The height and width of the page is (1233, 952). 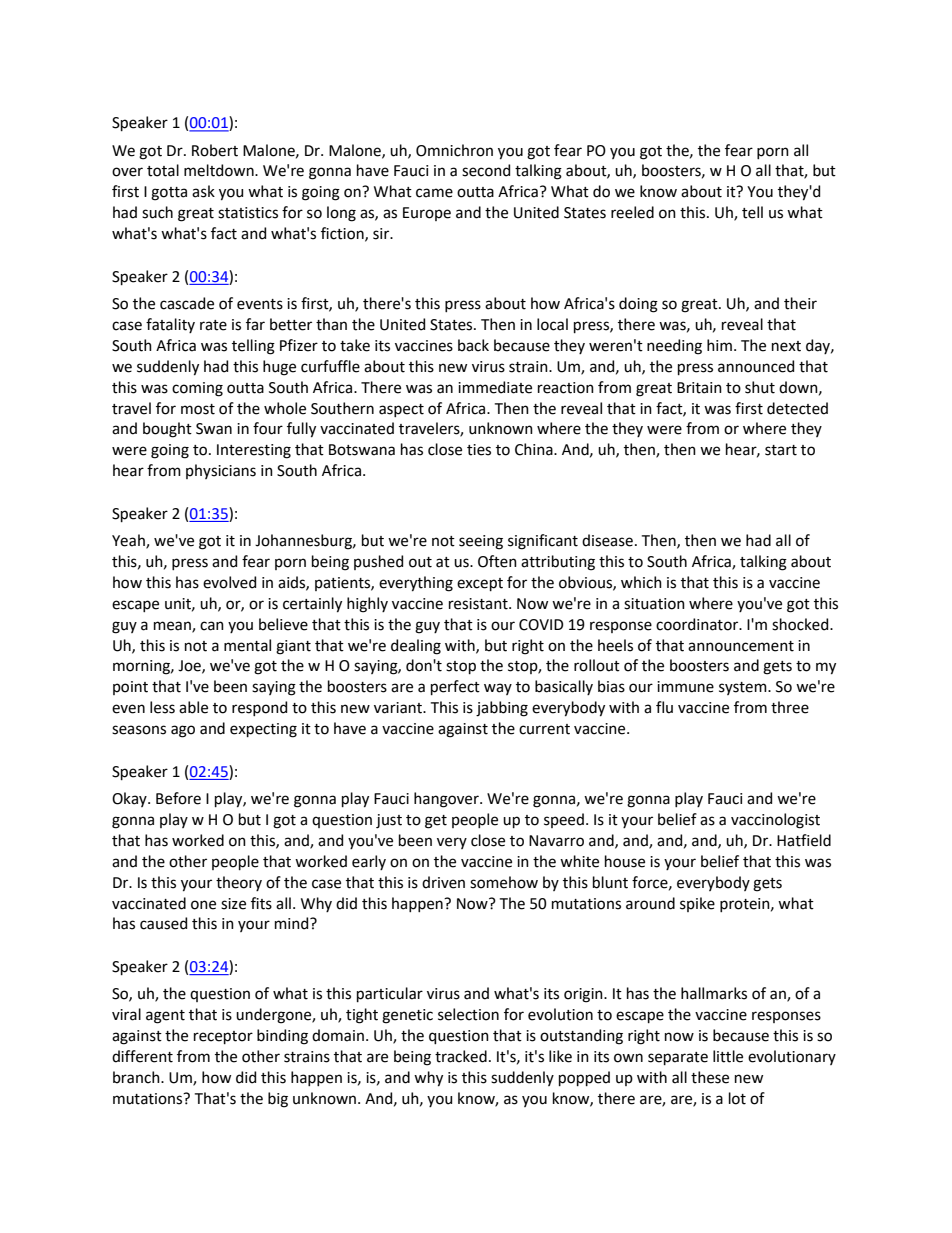 I want to click on coordinator, so click(x=698, y=624).
